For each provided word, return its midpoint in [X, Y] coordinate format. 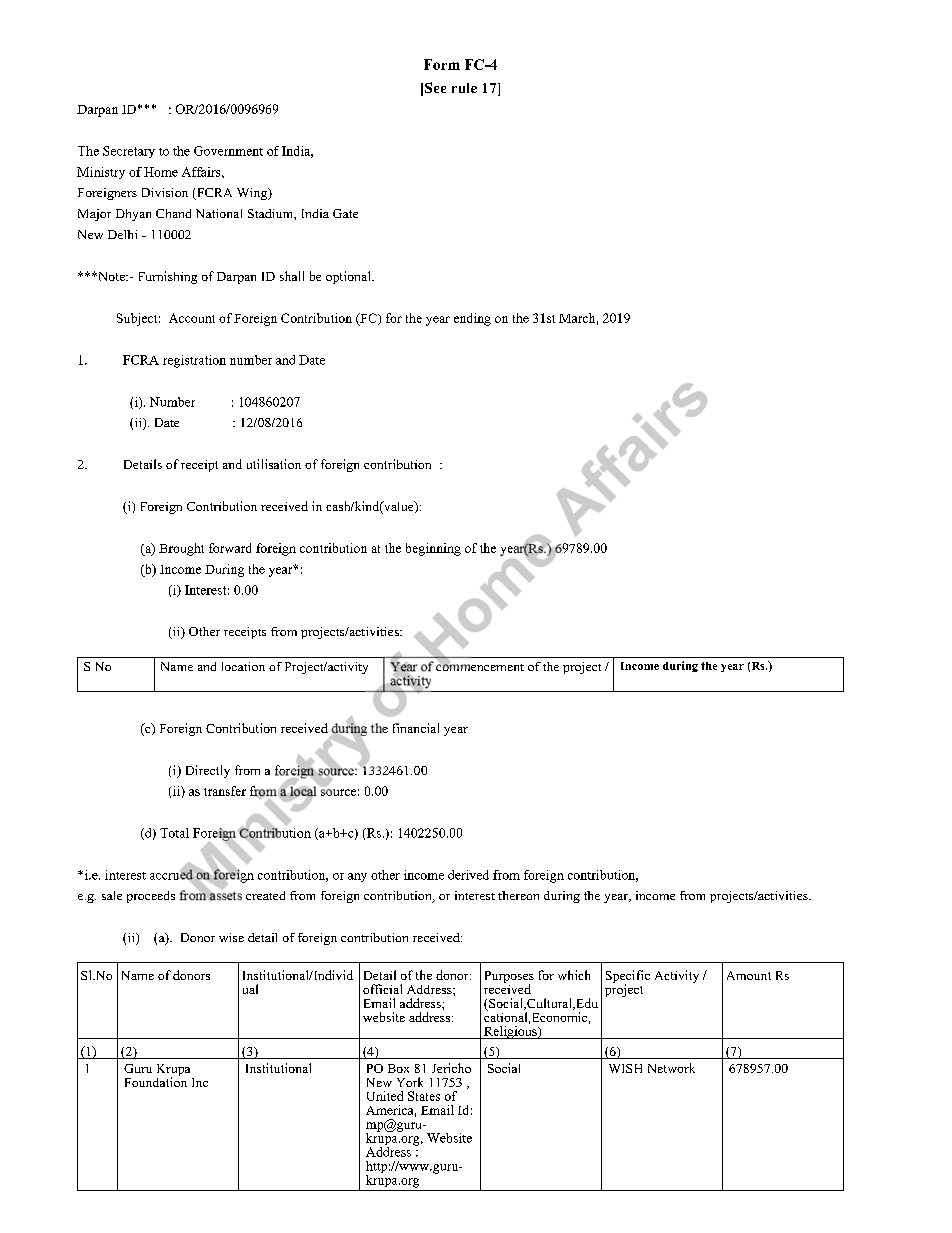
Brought [181, 549]
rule [464, 88]
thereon [518, 895]
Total [174, 833]
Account [192, 318]
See [435, 87]
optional [349, 277]
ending [472, 319]
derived [468, 875]
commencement [480, 665]
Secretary [129, 152]
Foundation [156, 1081]
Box [398, 1068]
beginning [433, 549]
